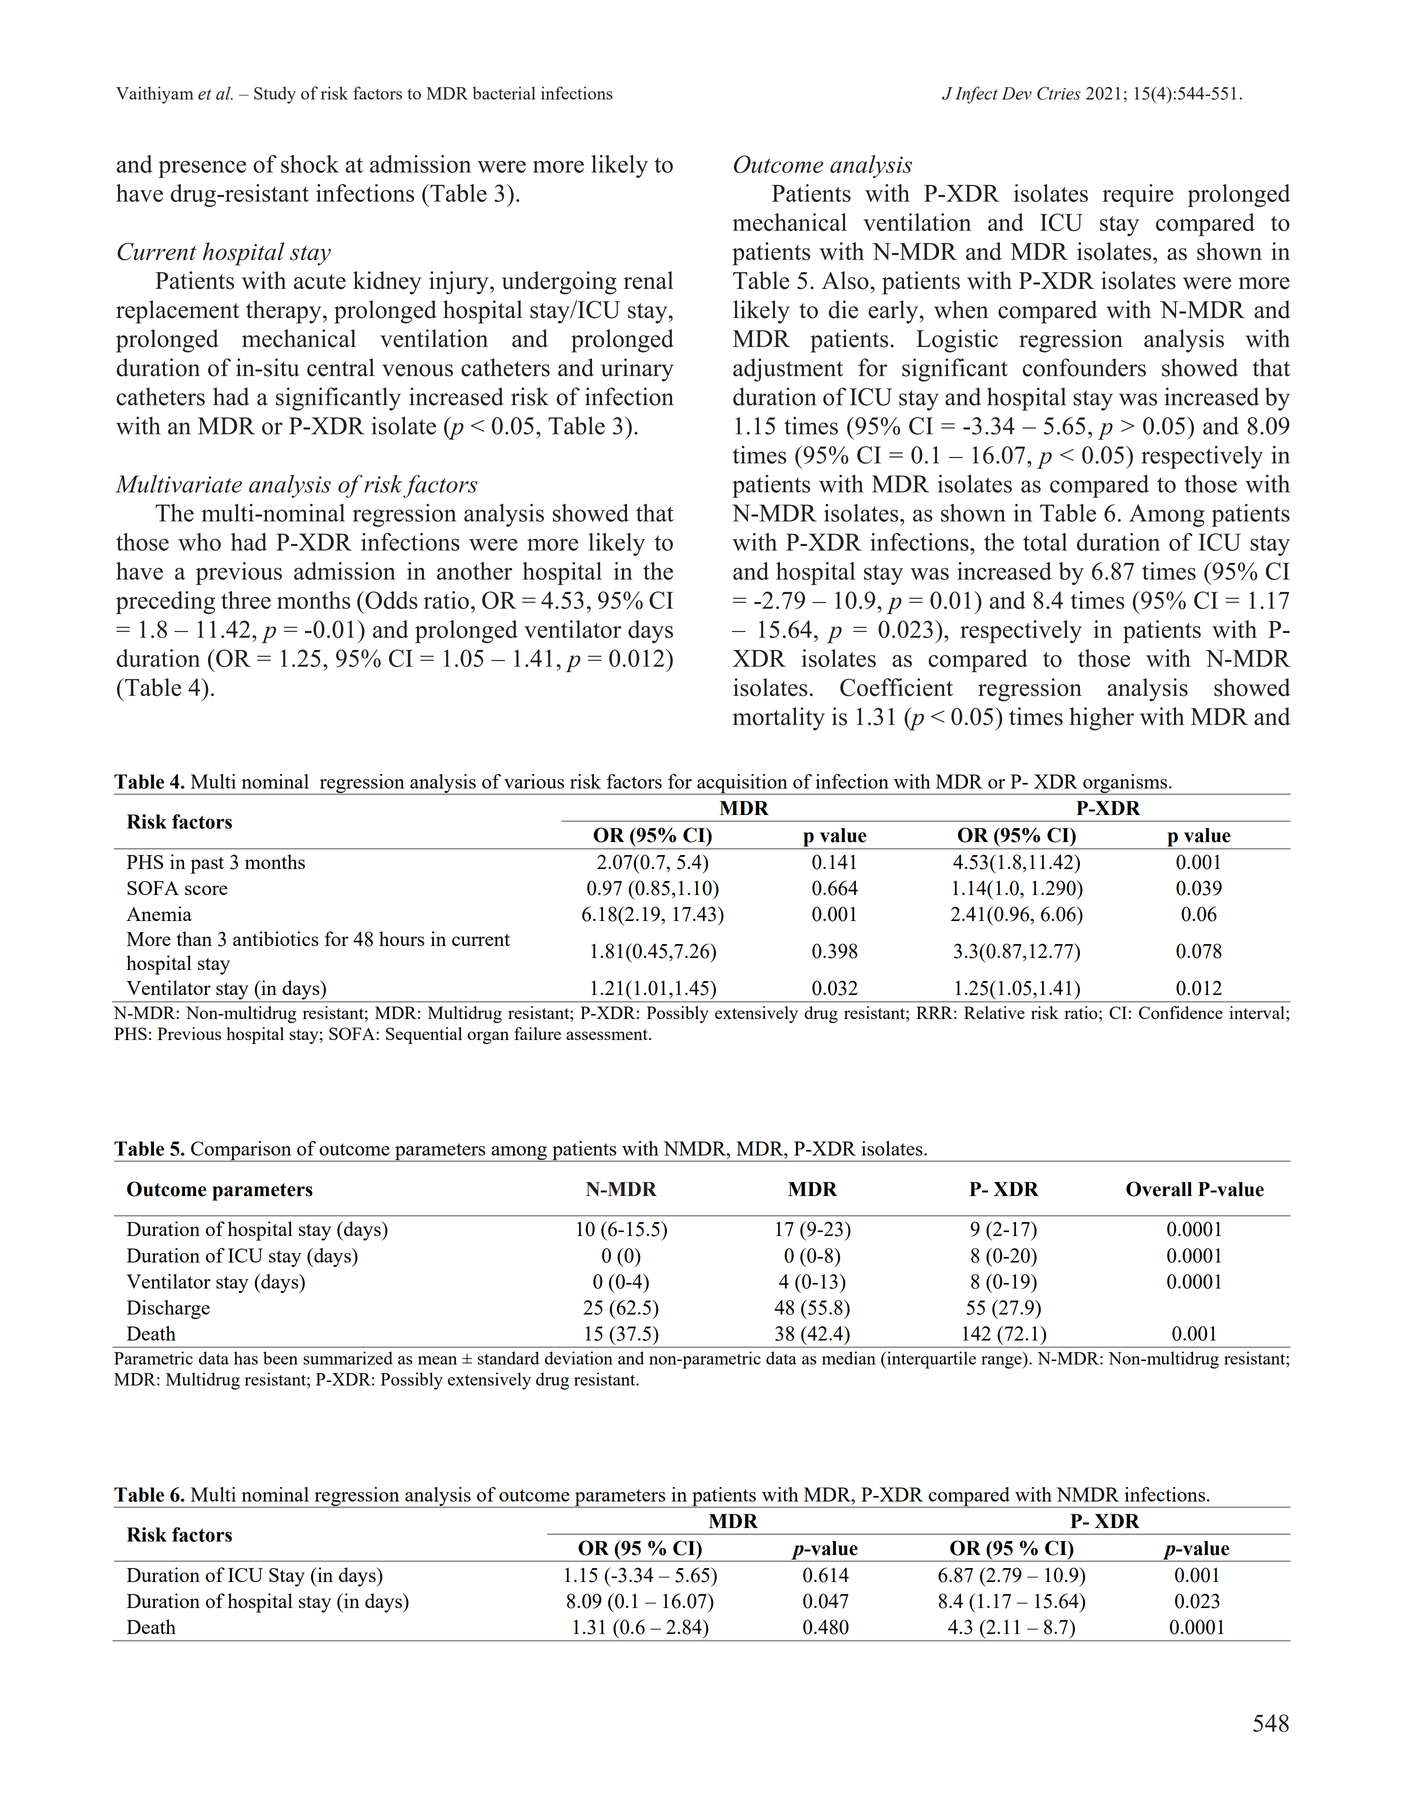  I want to click on deviation, so click(579, 1358).
